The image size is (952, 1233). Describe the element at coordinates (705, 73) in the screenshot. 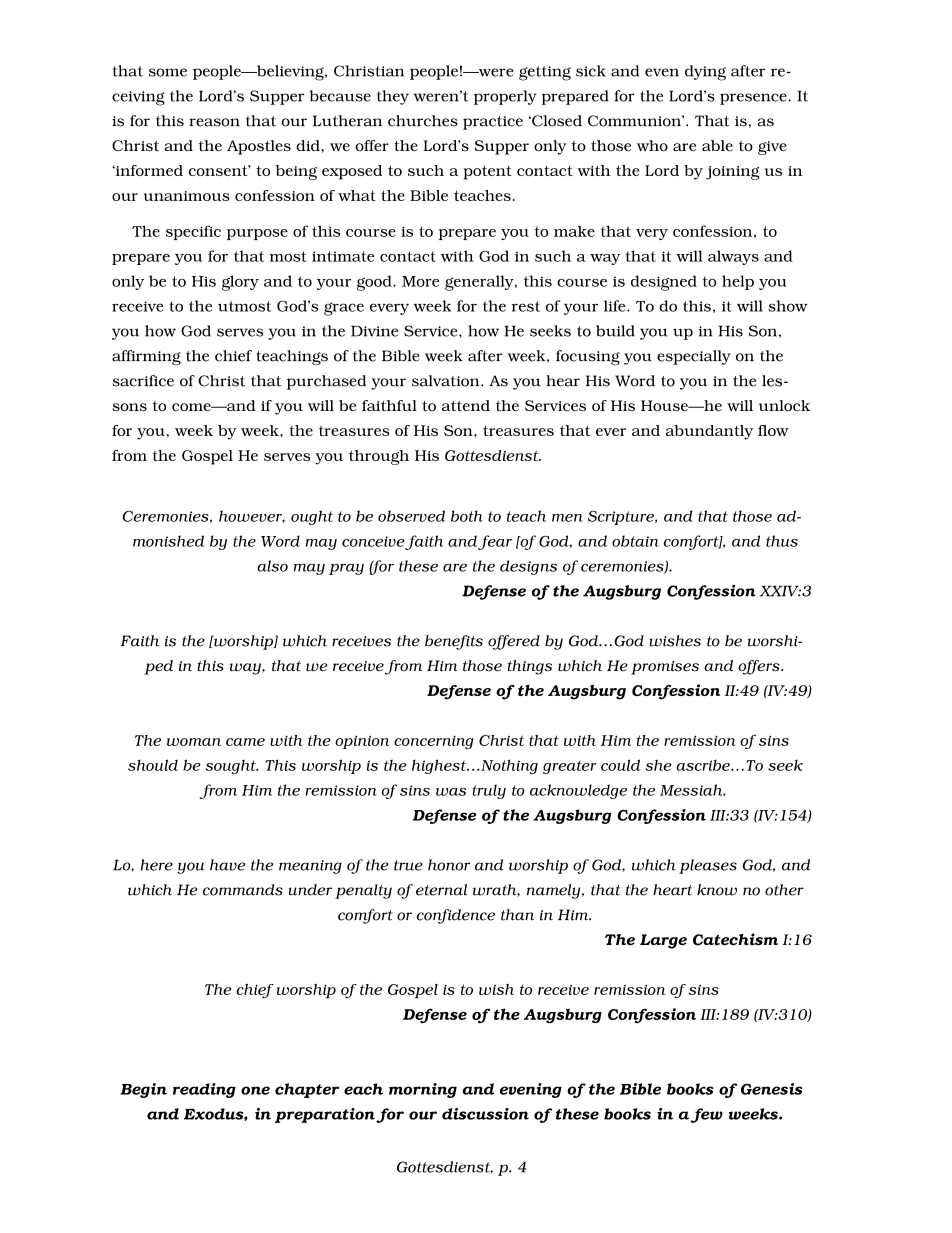

I see `dying` at that location.
